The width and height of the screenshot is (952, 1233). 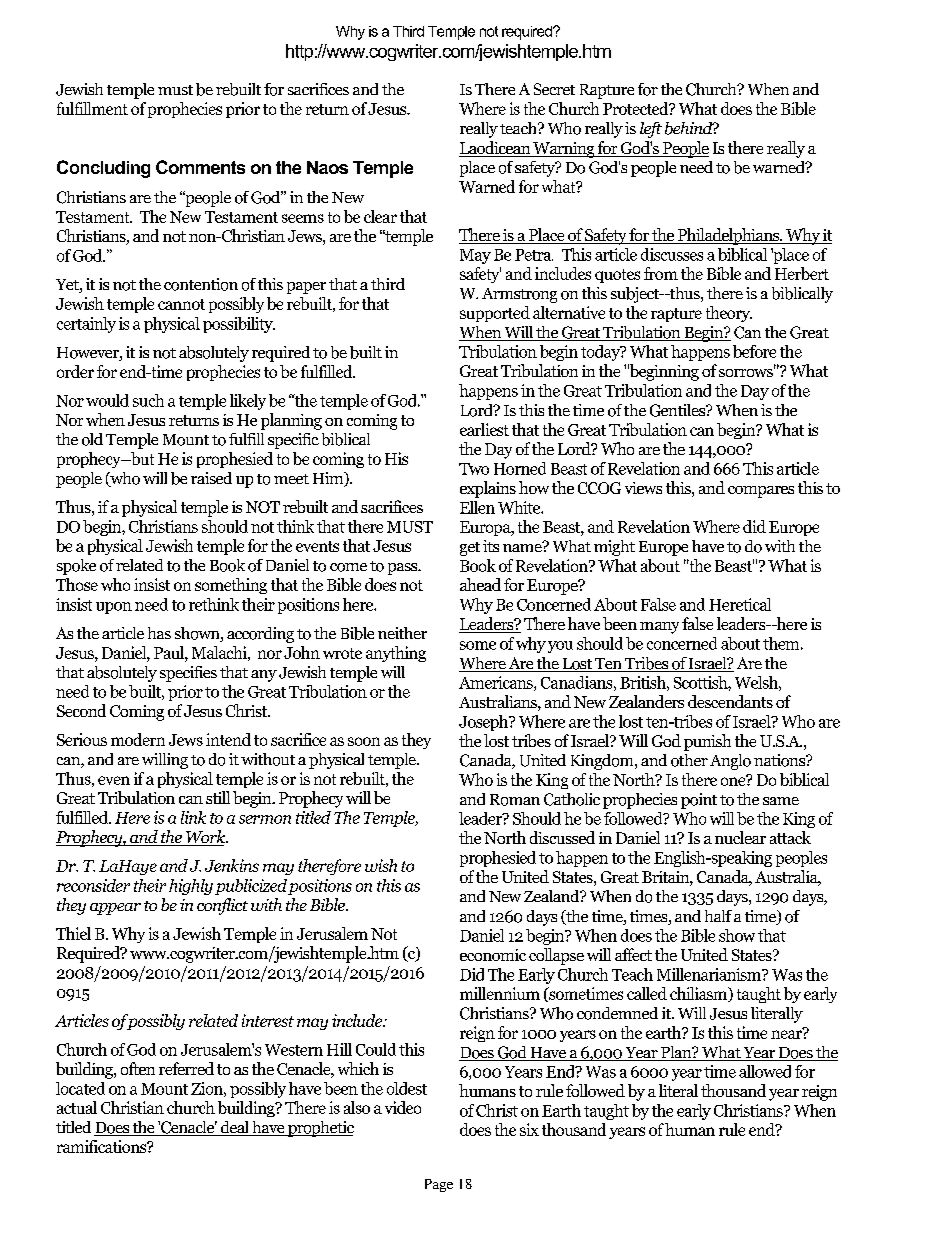 I want to click on earliest, so click(x=484, y=429).
